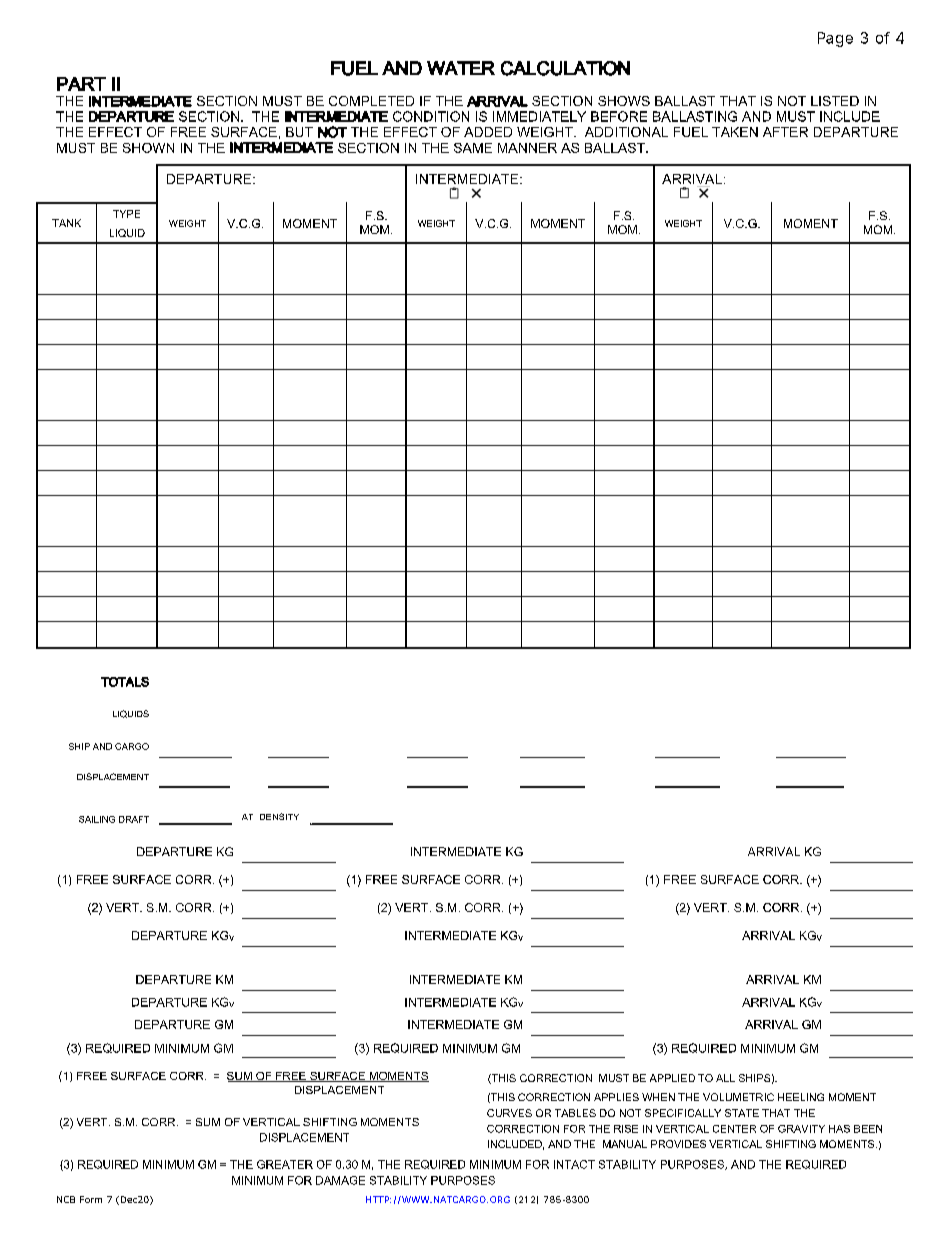 Image resolution: width=952 pixels, height=1233 pixels. Describe the element at coordinates (672, 1078) in the document. I see `APPLIED` at that location.
